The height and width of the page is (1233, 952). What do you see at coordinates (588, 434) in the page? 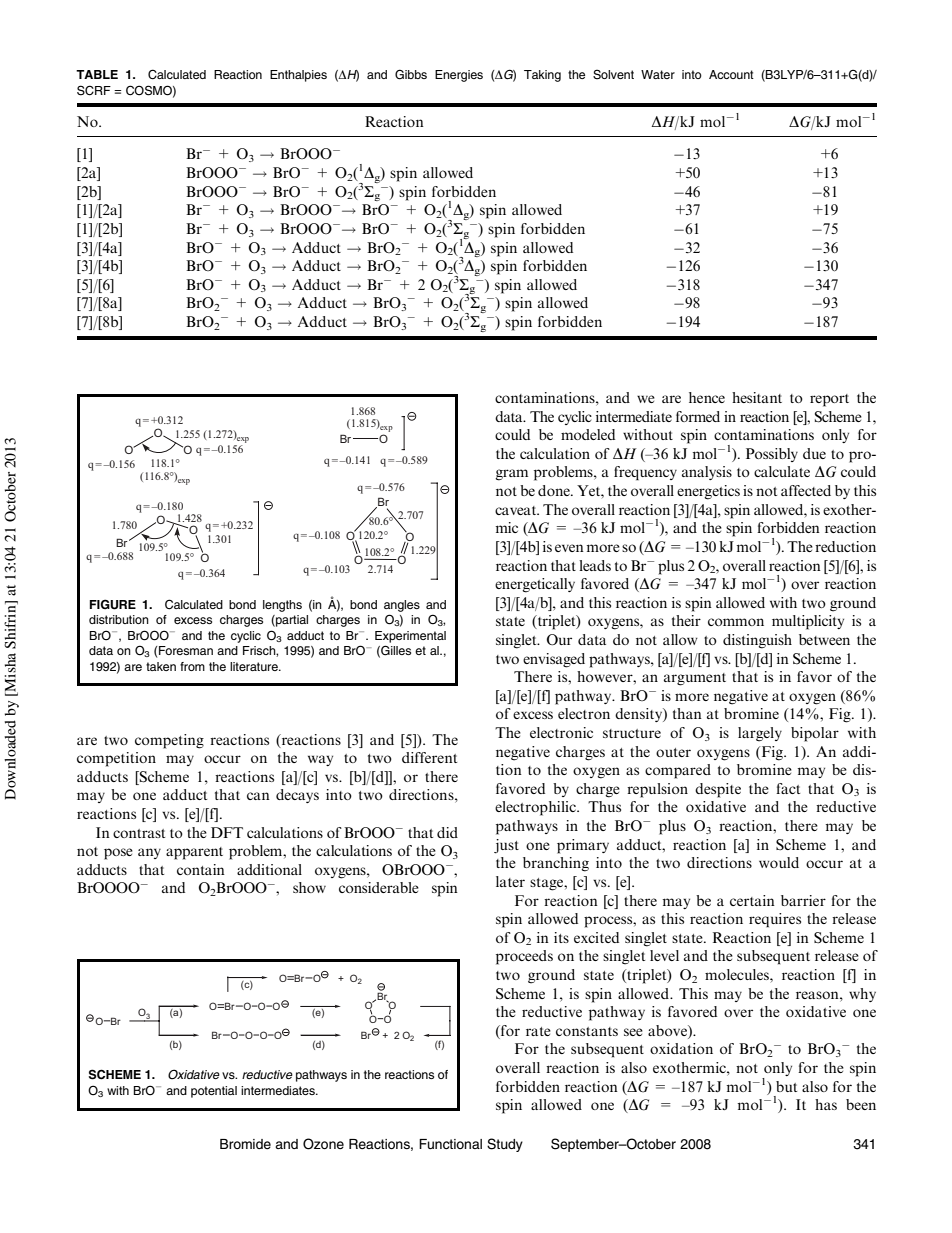
I see `modeled` at bounding box center [588, 434].
